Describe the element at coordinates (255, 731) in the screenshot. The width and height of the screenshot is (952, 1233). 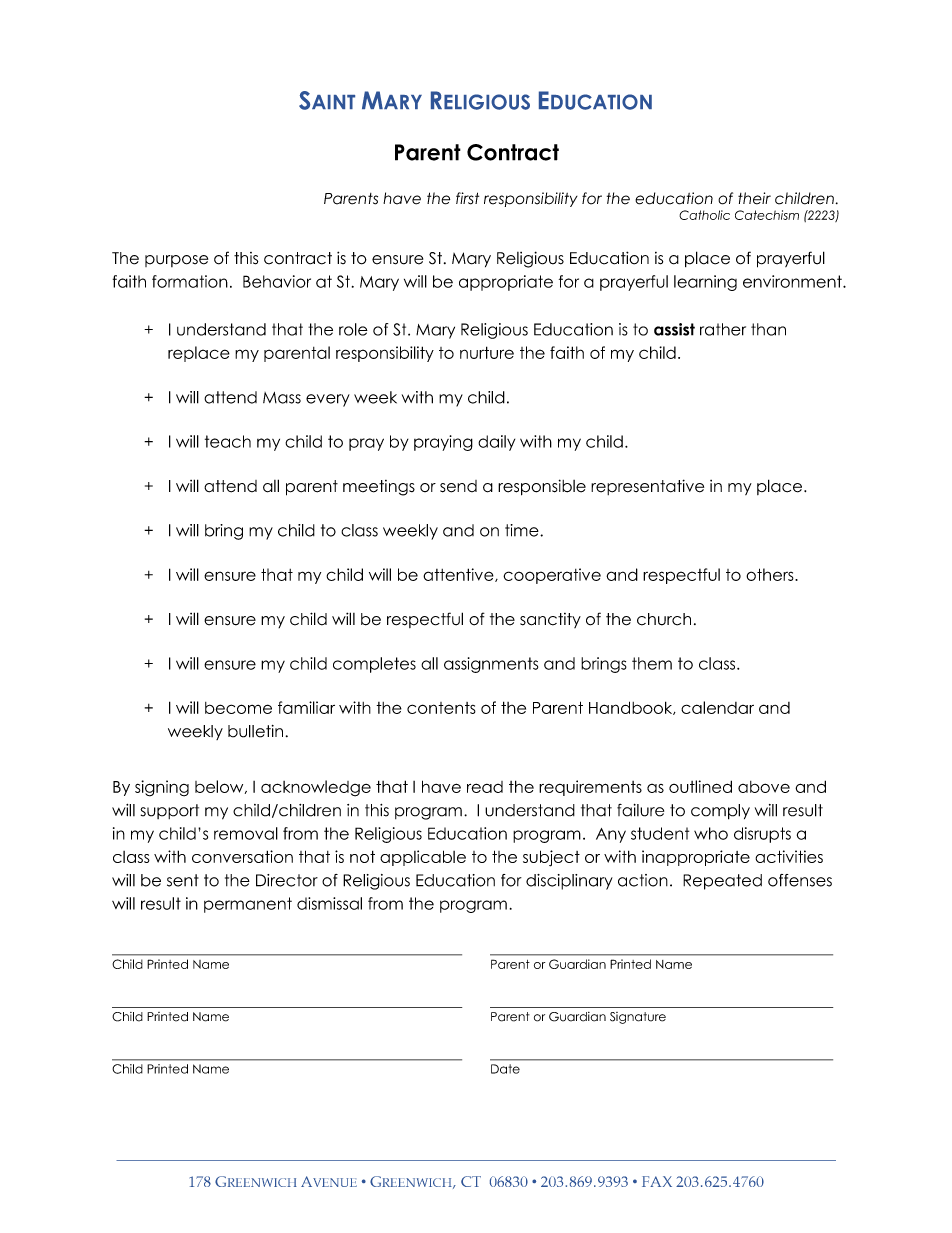
I see `bulletin` at that location.
